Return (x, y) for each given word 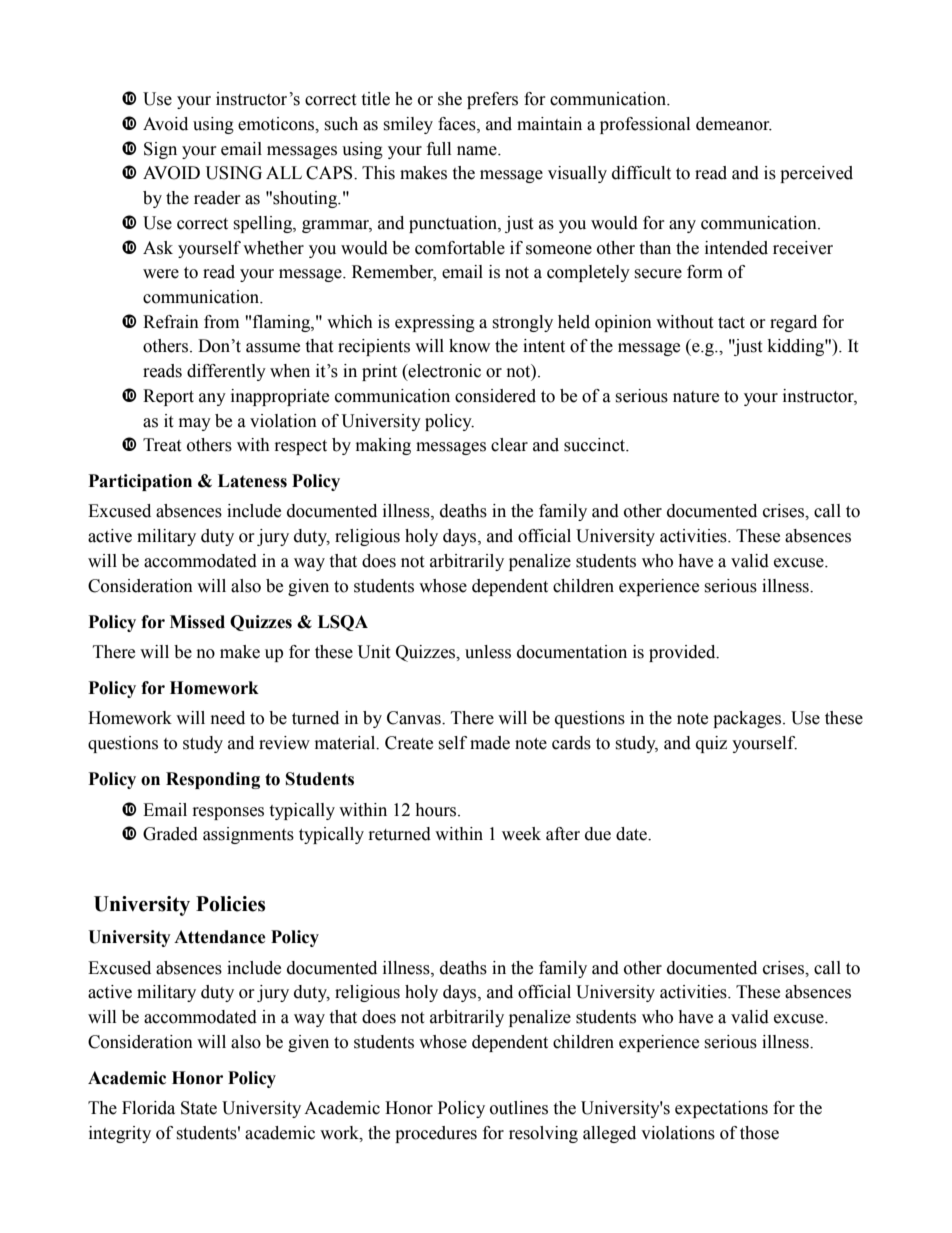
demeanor (734, 124)
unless (488, 652)
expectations (721, 1109)
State (199, 1108)
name (478, 151)
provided (683, 653)
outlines (519, 1108)
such (341, 124)
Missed (197, 622)
